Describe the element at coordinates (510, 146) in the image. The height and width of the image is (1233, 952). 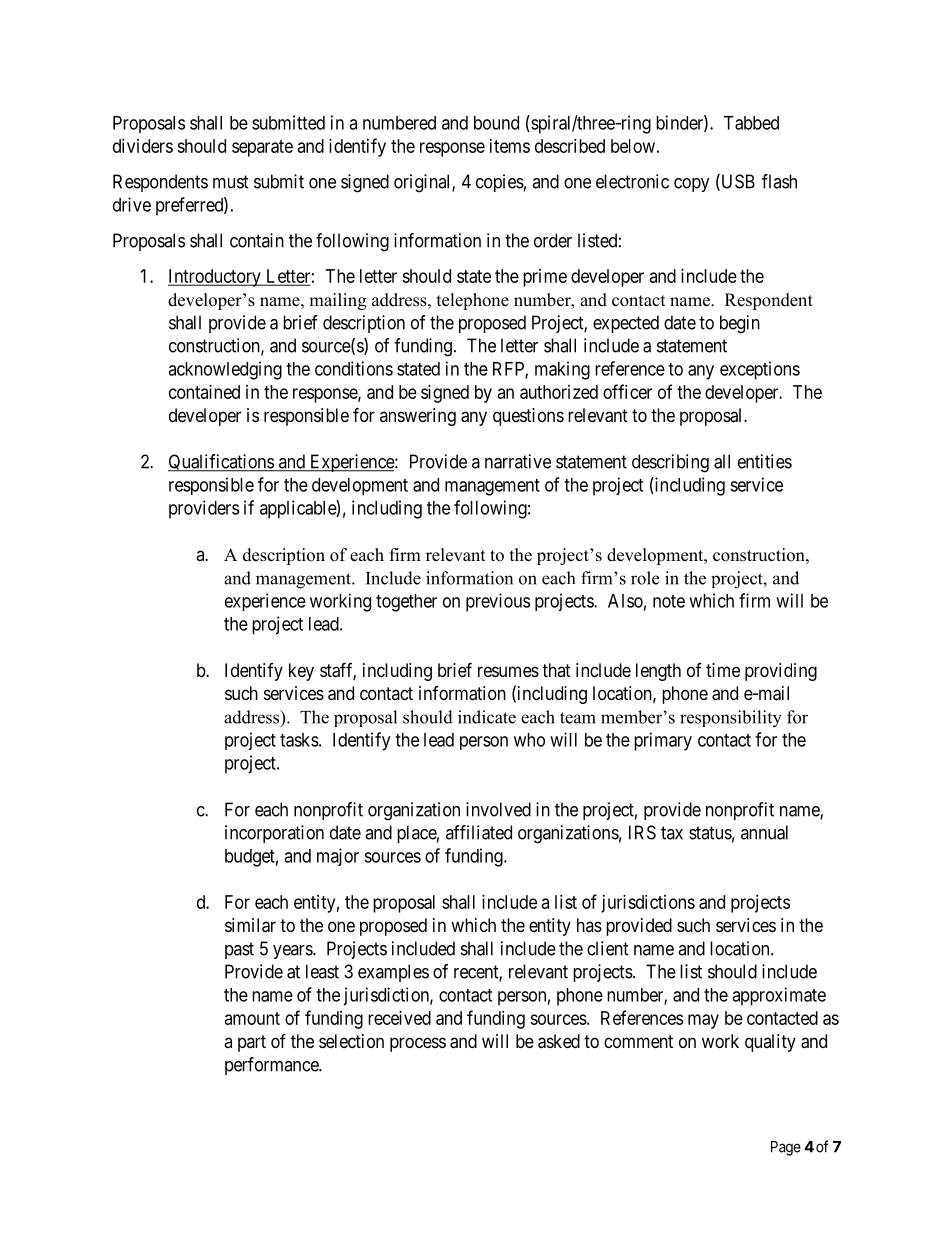
I see `items` at that location.
